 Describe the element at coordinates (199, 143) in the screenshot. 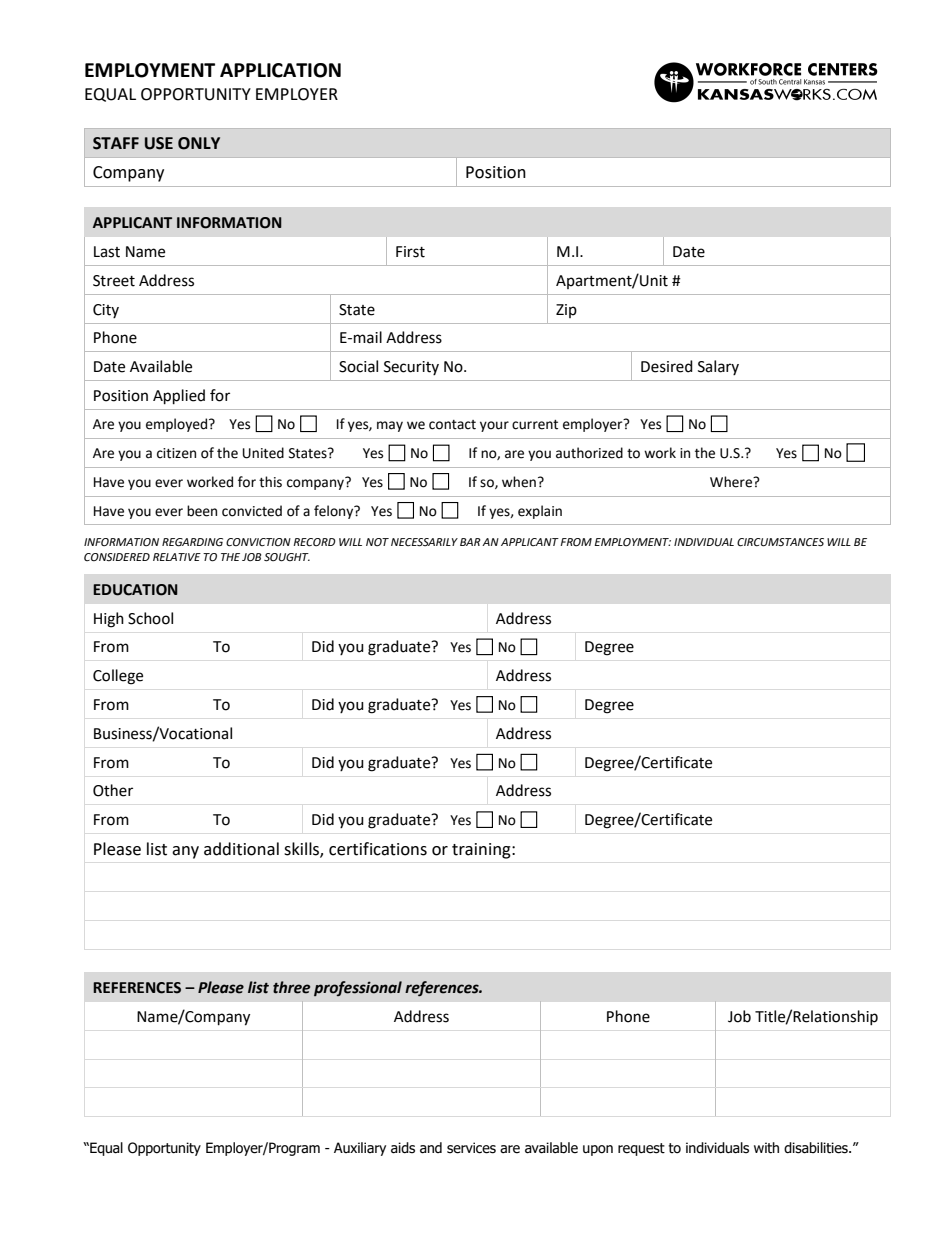

I see `ONLY` at that location.
